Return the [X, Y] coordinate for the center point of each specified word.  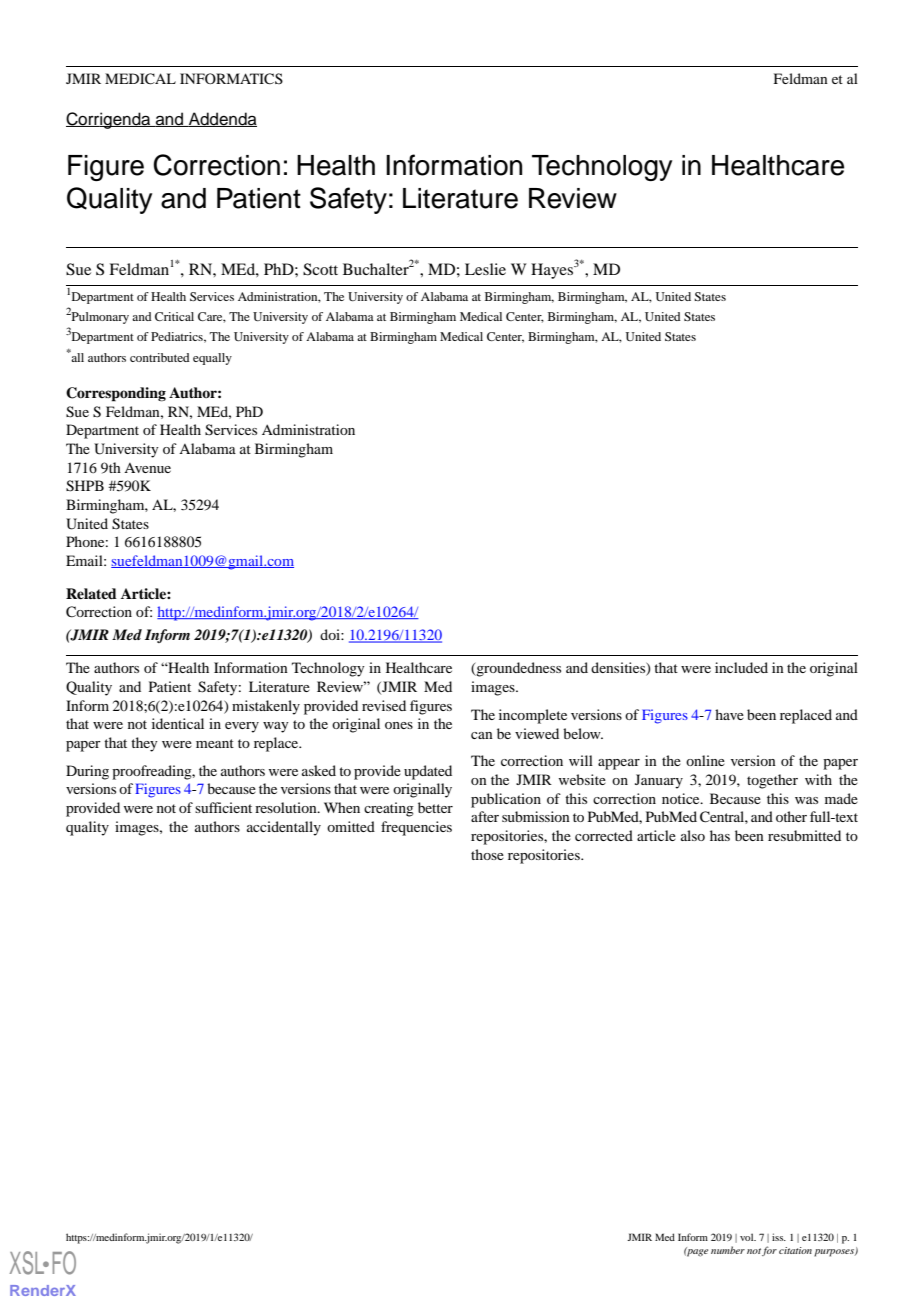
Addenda [221, 119]
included [741, 667]
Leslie [485, 269]
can [482, 735]
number [728, 1250]
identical [178, 723]
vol [748, 1237]
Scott [320, 269]
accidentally [284, 828]
